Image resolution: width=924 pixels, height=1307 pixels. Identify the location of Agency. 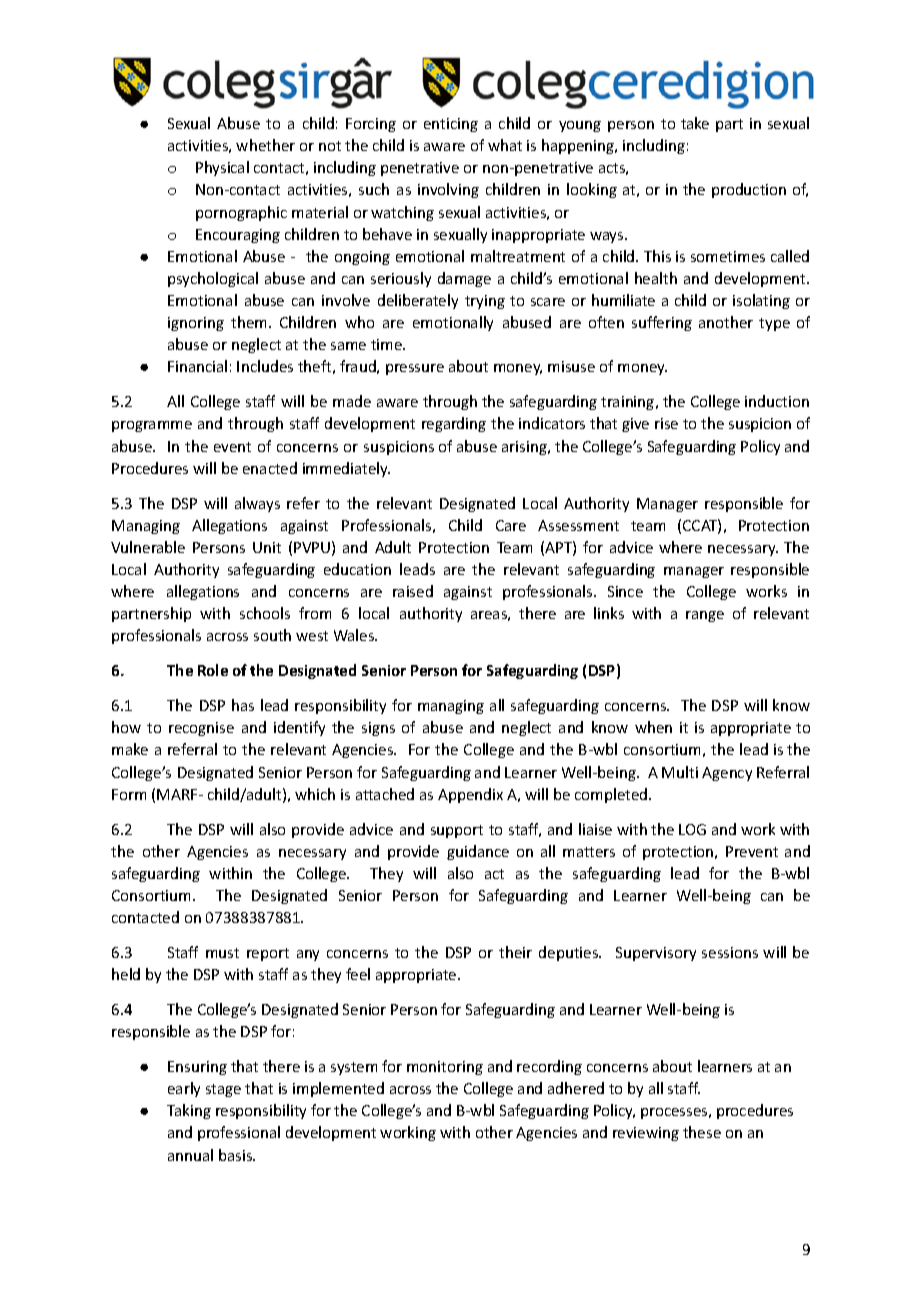
(727, 774).
